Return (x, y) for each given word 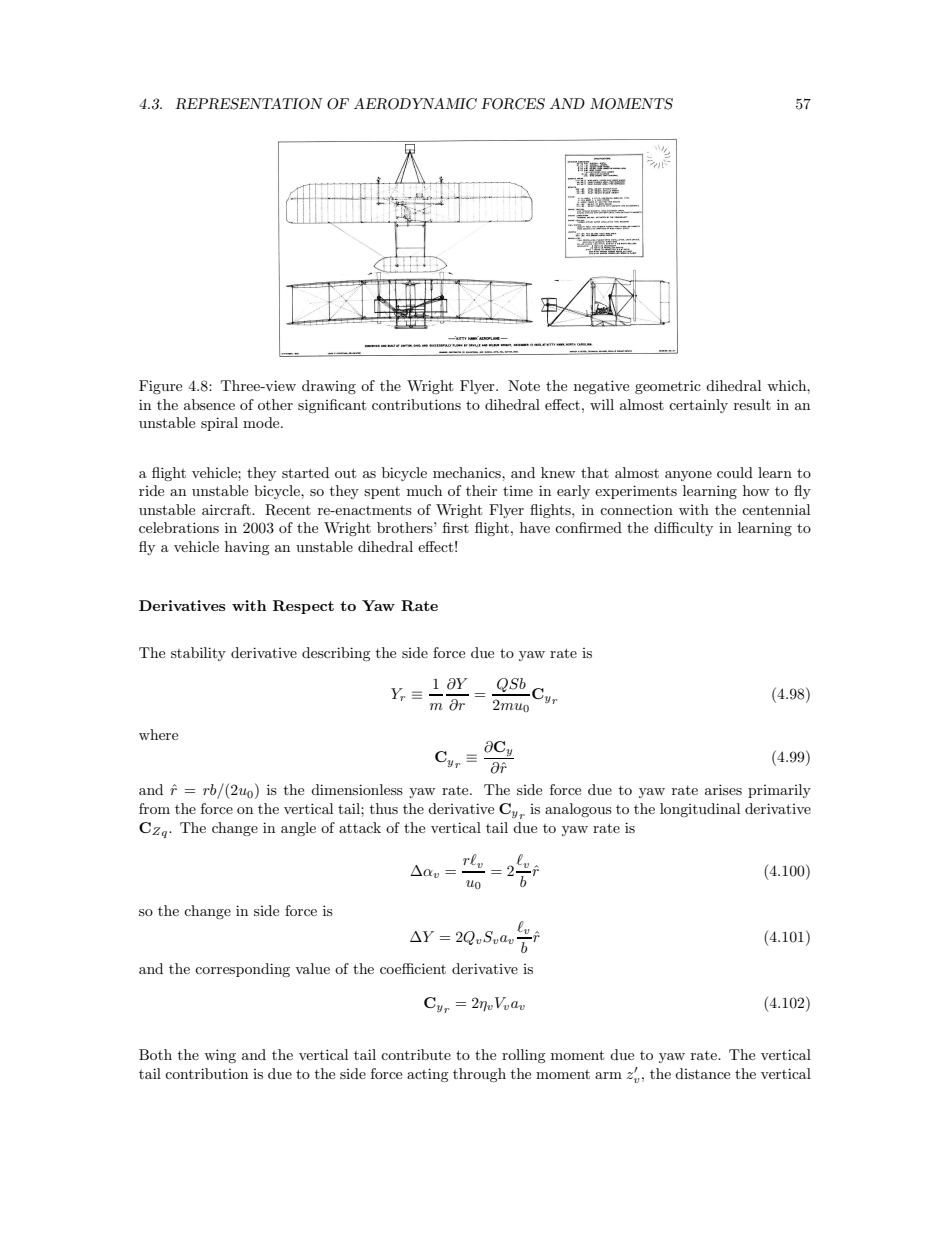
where (158, 734)
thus (384, 808)
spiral (219, 424)
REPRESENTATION (249, 104)
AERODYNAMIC (415, 104)
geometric (668, 387)
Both (155, 1054)
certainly (698, 406)
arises (723, 789)
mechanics (468, 472)
